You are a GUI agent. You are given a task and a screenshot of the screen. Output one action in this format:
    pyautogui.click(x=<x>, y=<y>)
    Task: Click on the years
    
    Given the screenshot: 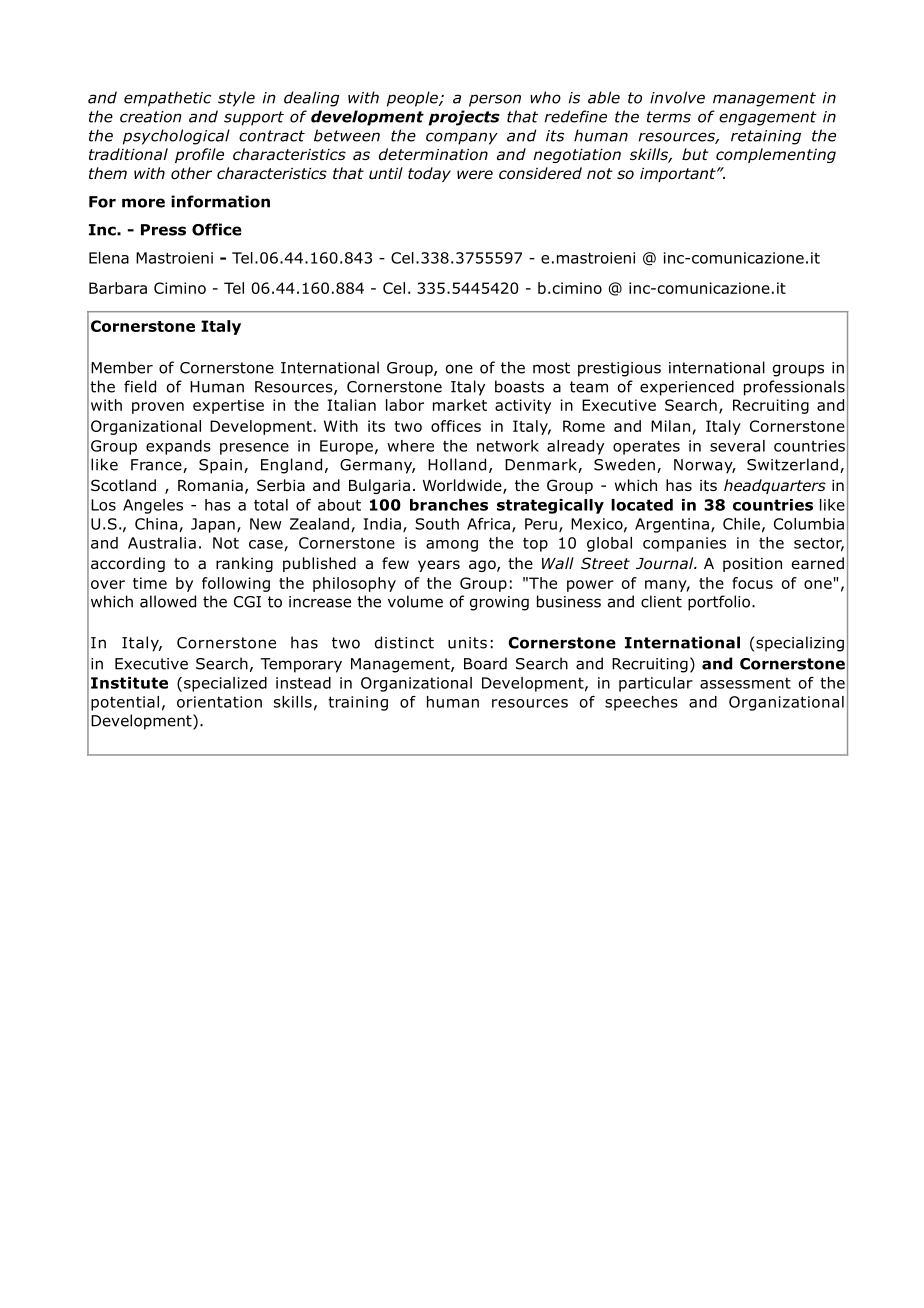 What is the action you would take?
    pyautogui.click(x=439, y=566)
